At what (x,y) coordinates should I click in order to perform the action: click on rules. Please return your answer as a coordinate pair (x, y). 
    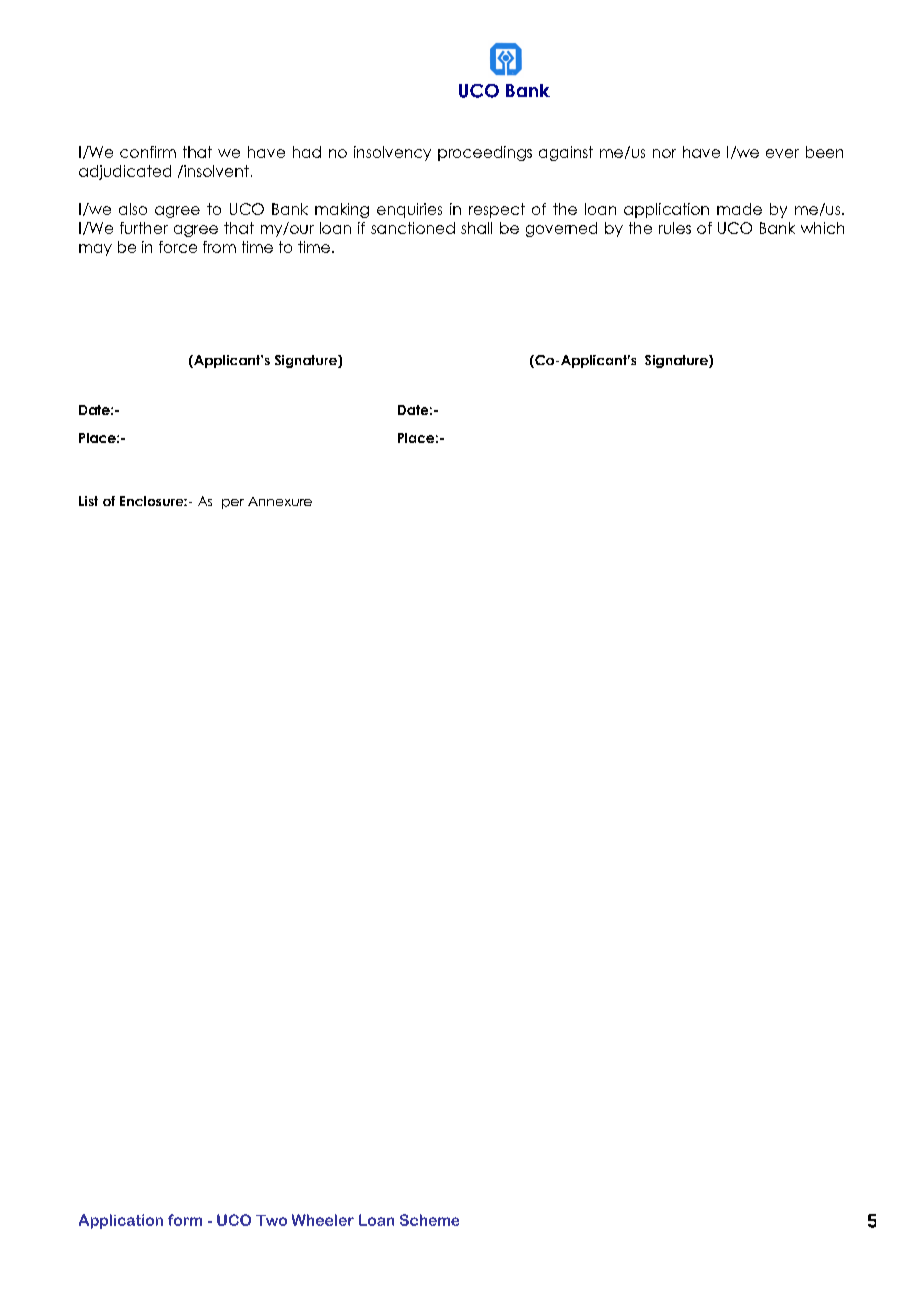
    Looking at the image, I should click on (675, 228).
